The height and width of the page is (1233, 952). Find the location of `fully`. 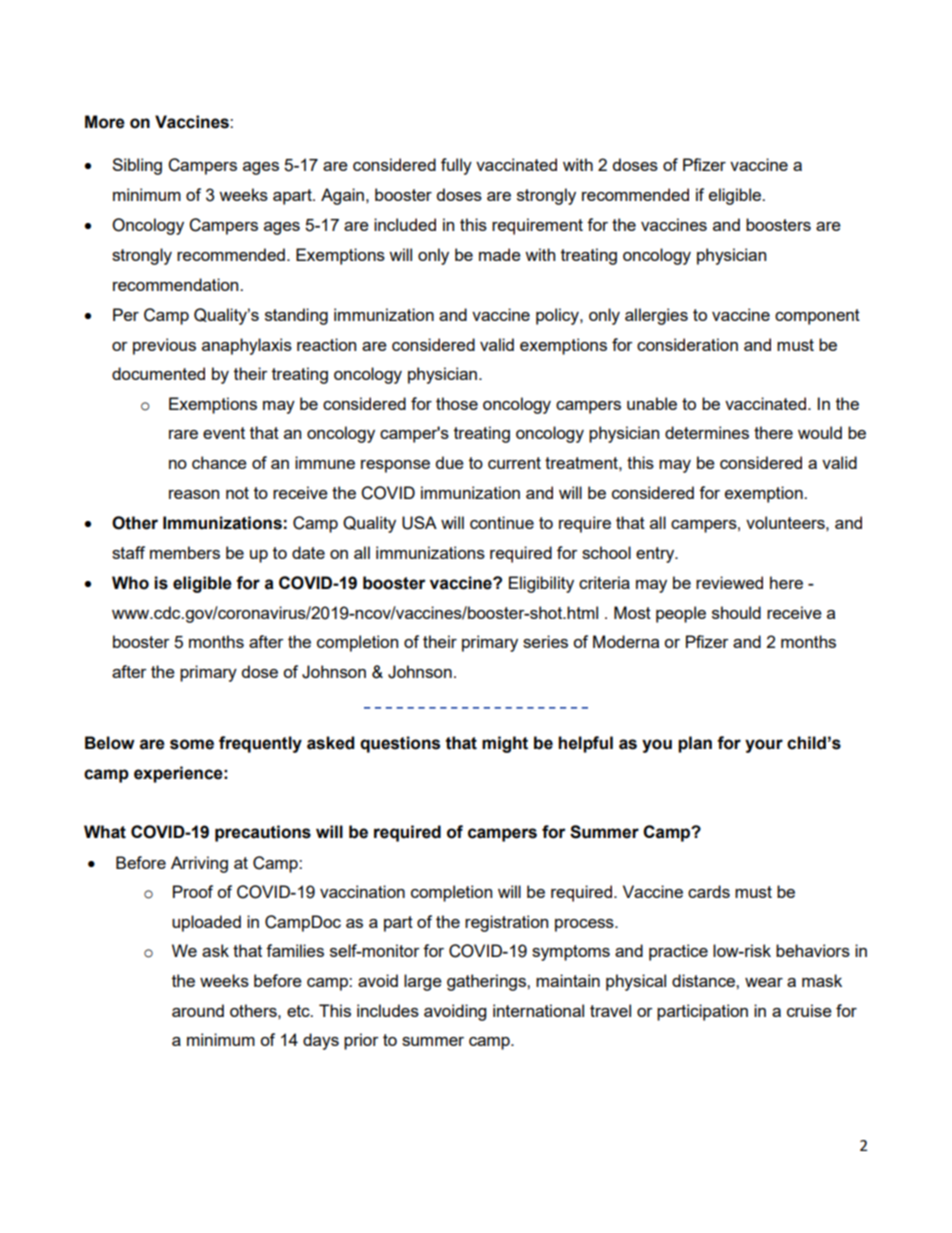

fully is located at coordinates (456, 166).
